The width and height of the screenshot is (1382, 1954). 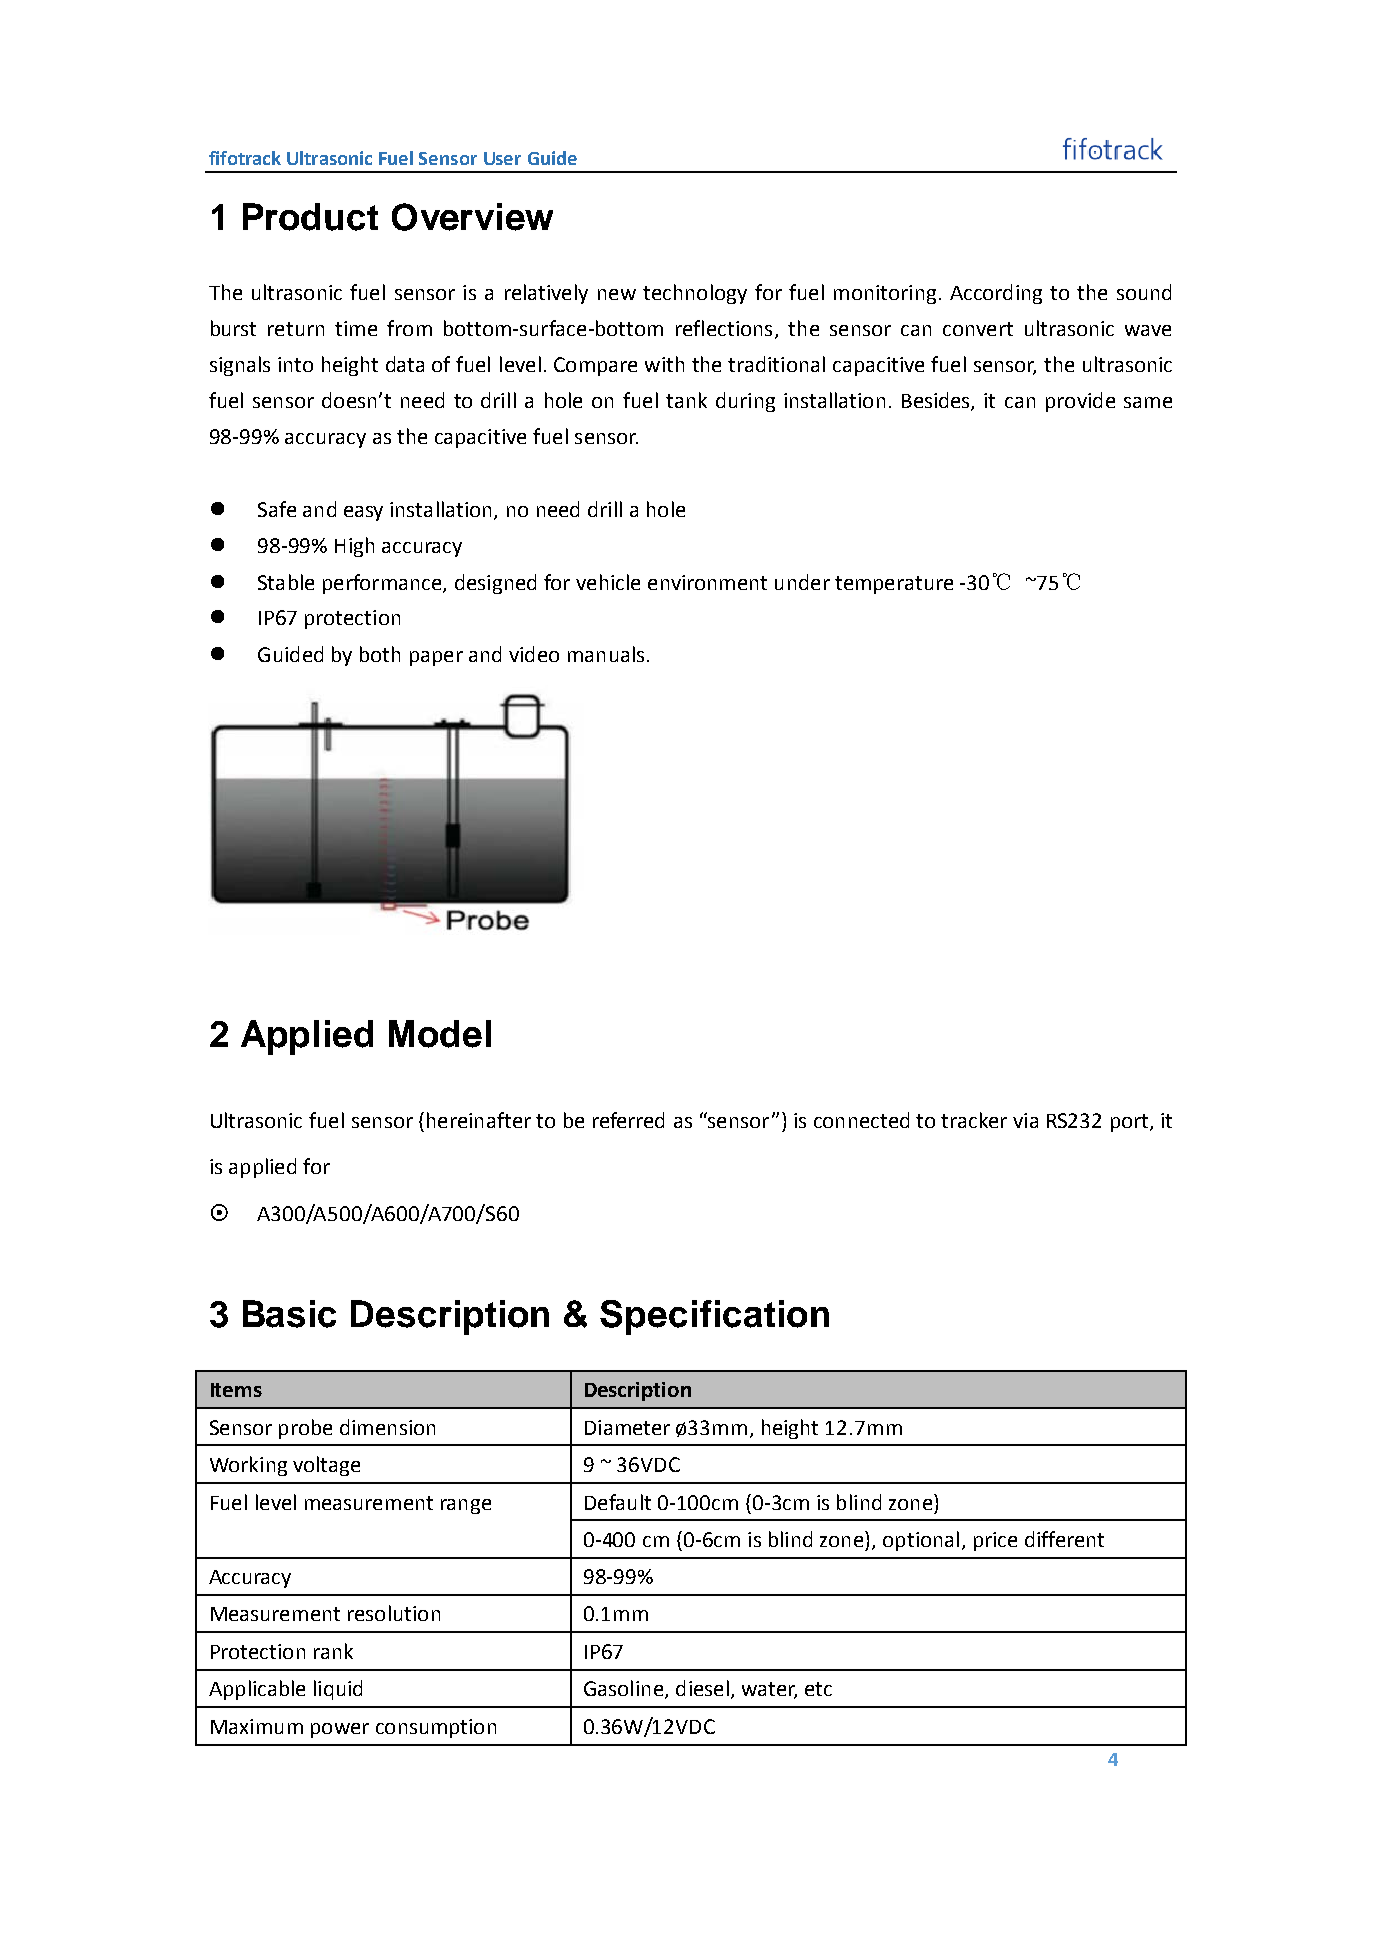 What do you see at coordinates (1025, 1120) in the screenshot?
I see `via` at bounding box center [1025, 1120].
